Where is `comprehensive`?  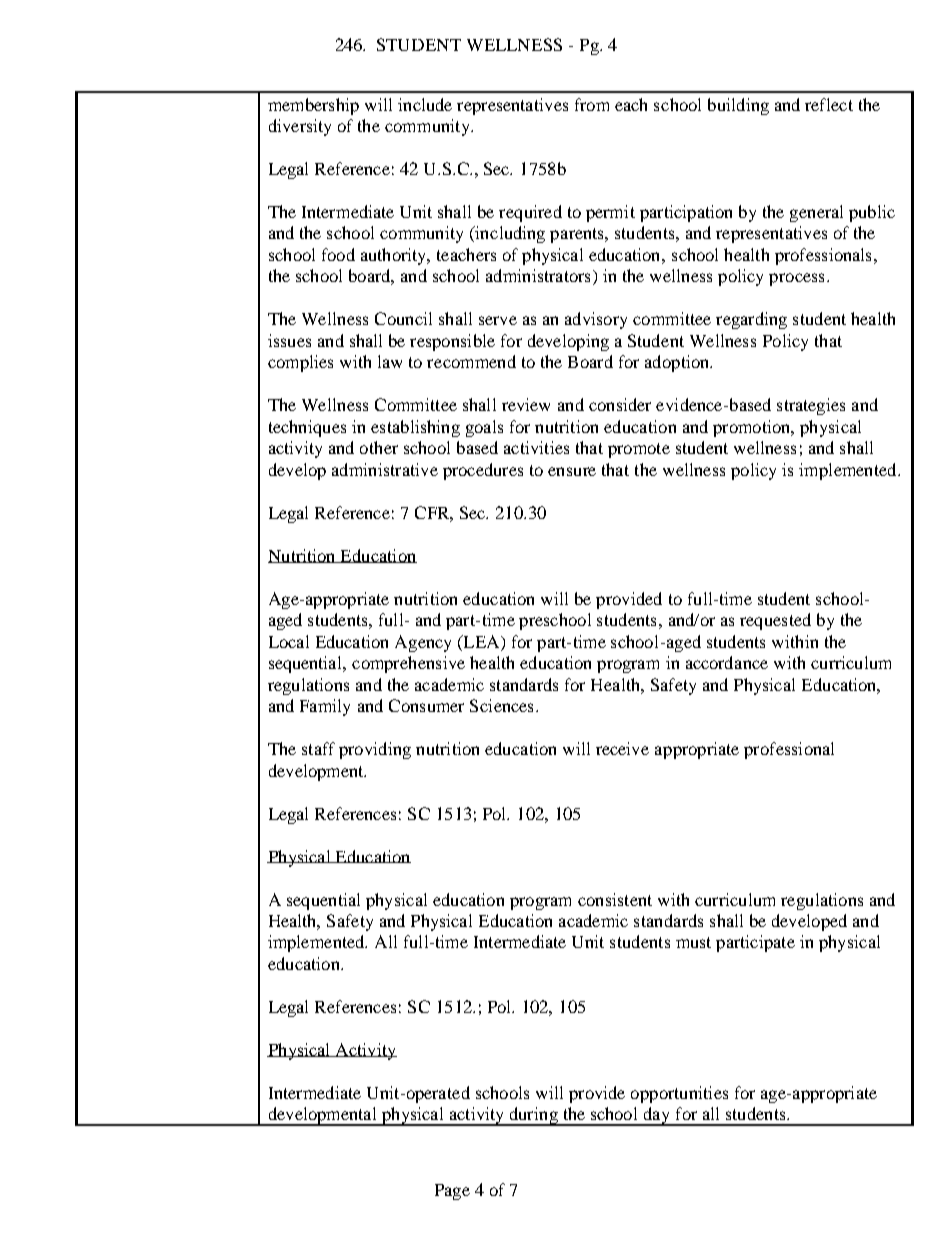
comprehensive is located at coordinates (408, 664).
